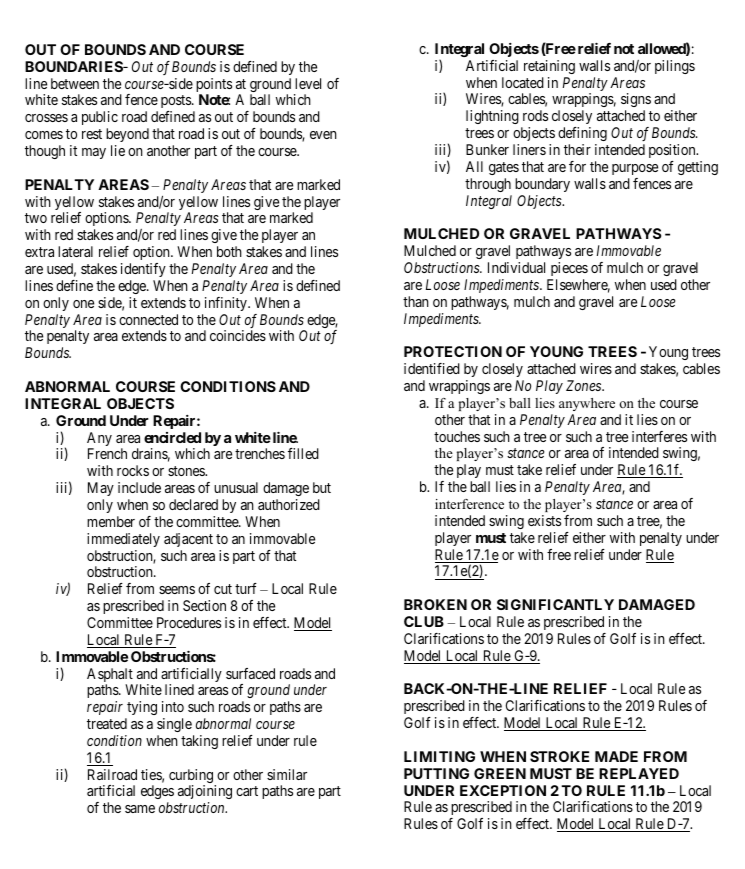 The image size is (745, 869). What do you see at coordinates (435, 604) in the image?
I see `BROKEN` at bounding box center [435, 604].
